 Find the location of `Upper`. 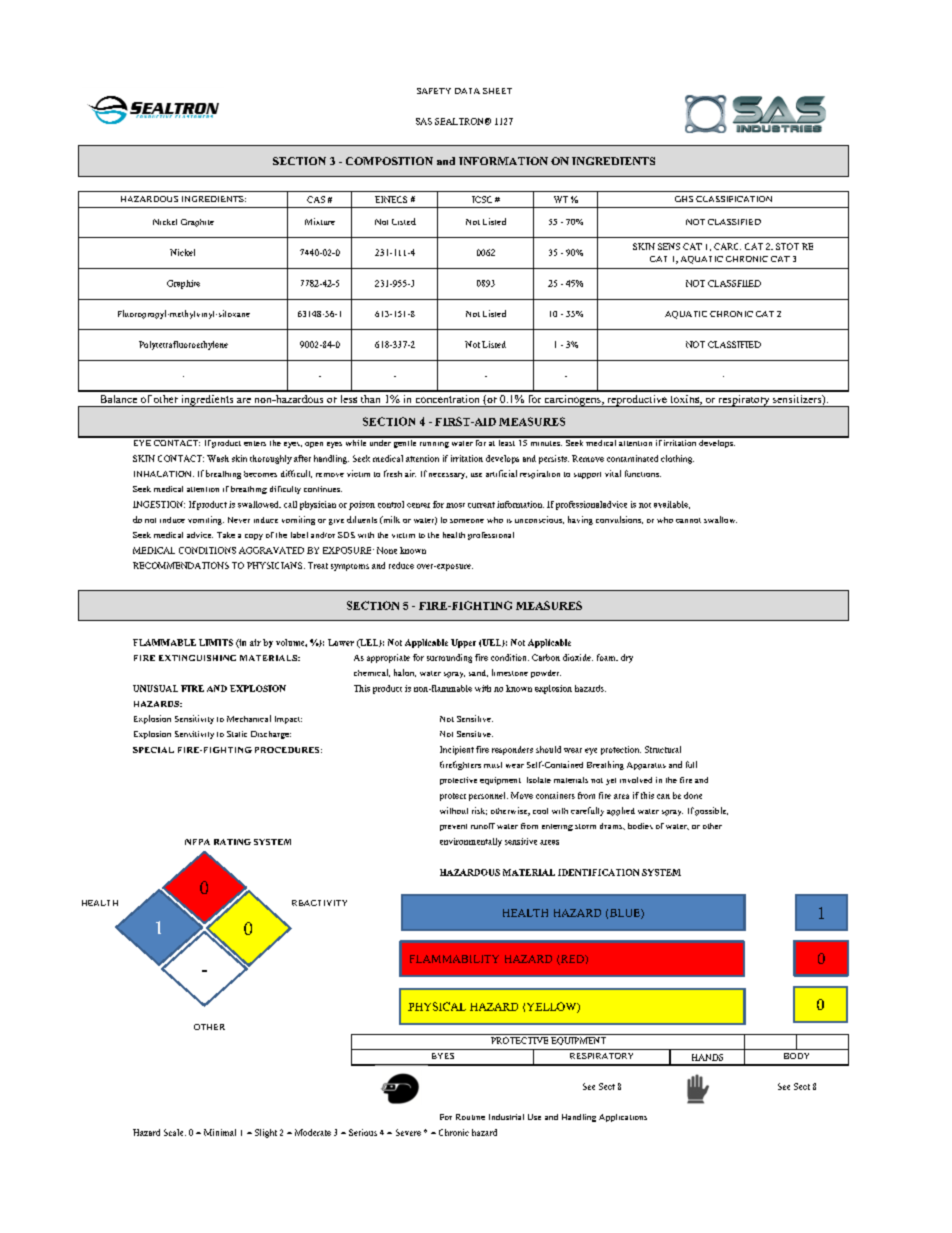

Upper is located at coordinates (463, 643).
